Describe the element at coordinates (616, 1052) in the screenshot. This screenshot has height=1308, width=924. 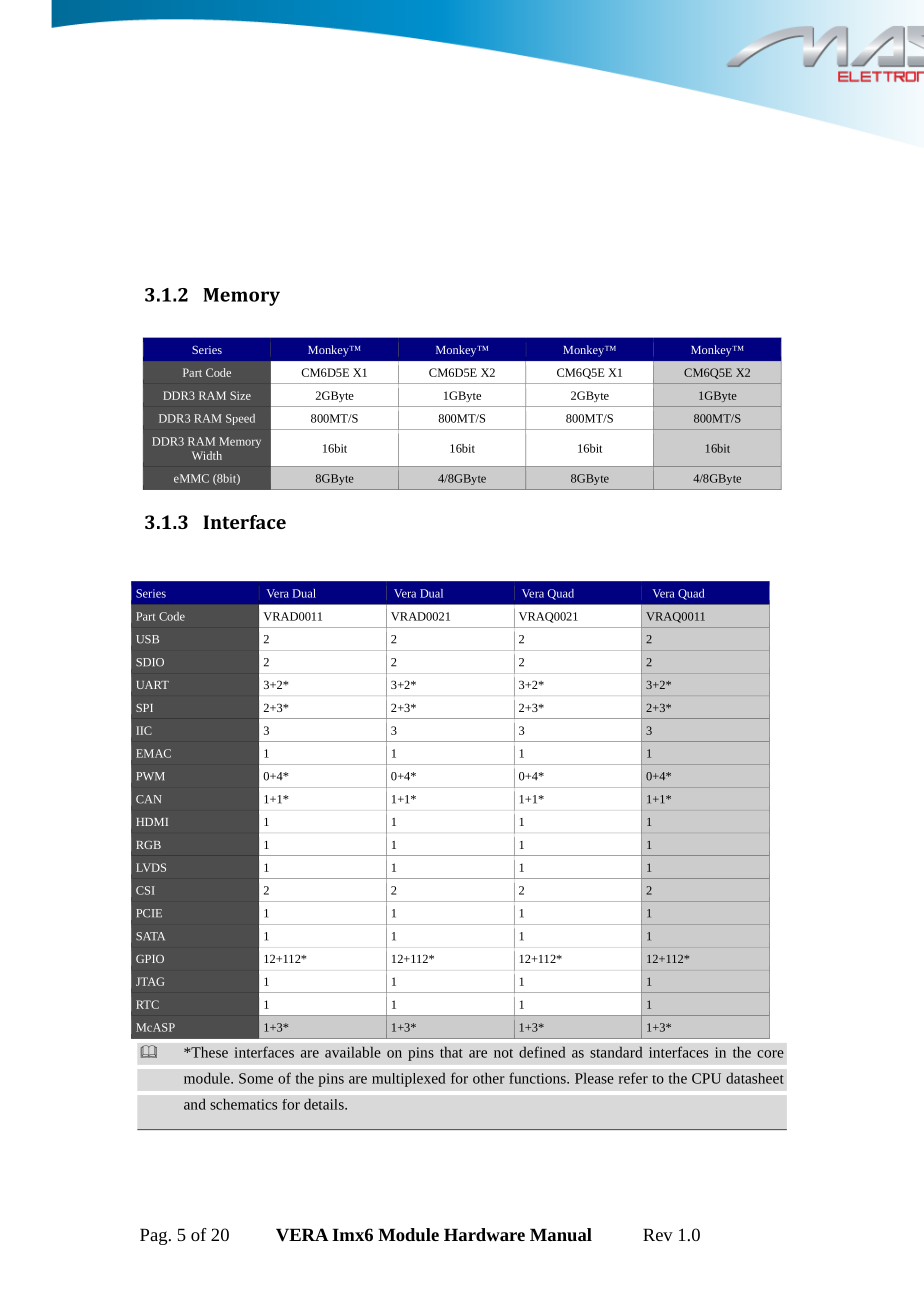
I see `standard` at that location.
